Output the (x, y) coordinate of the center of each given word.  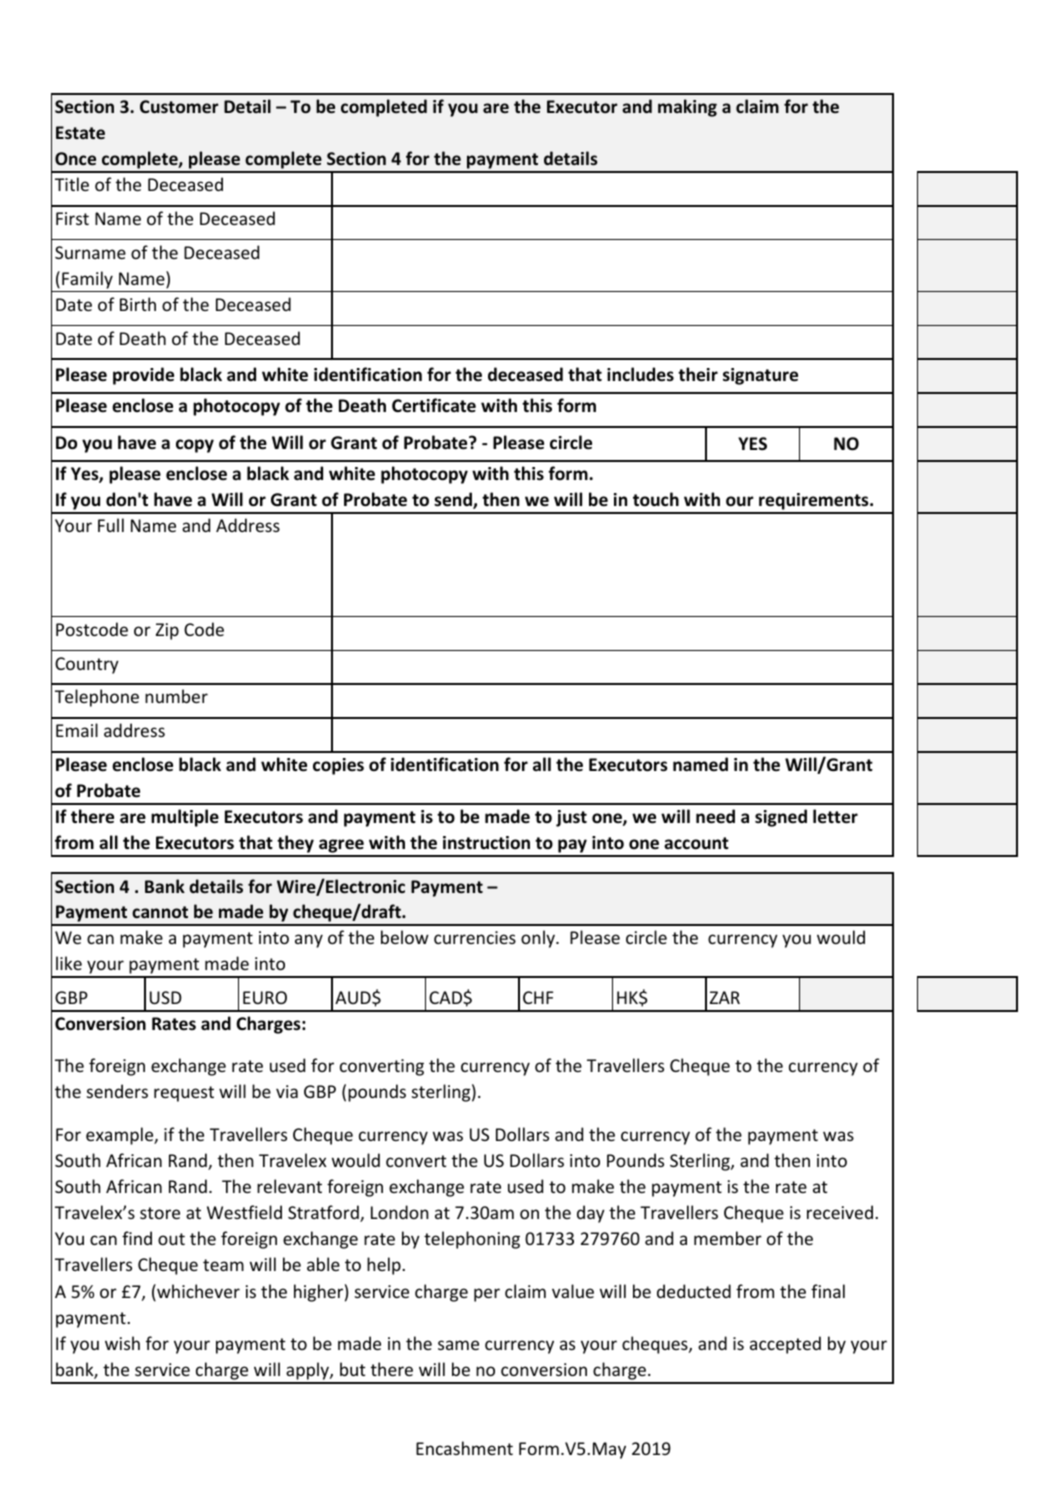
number (176, 696)
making (687, 108)
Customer (179, 107)
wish (122, 1343)
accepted (785, 1345)
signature (760, 376)
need (715, 816)
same (458, 1345)
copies (338, 766)
